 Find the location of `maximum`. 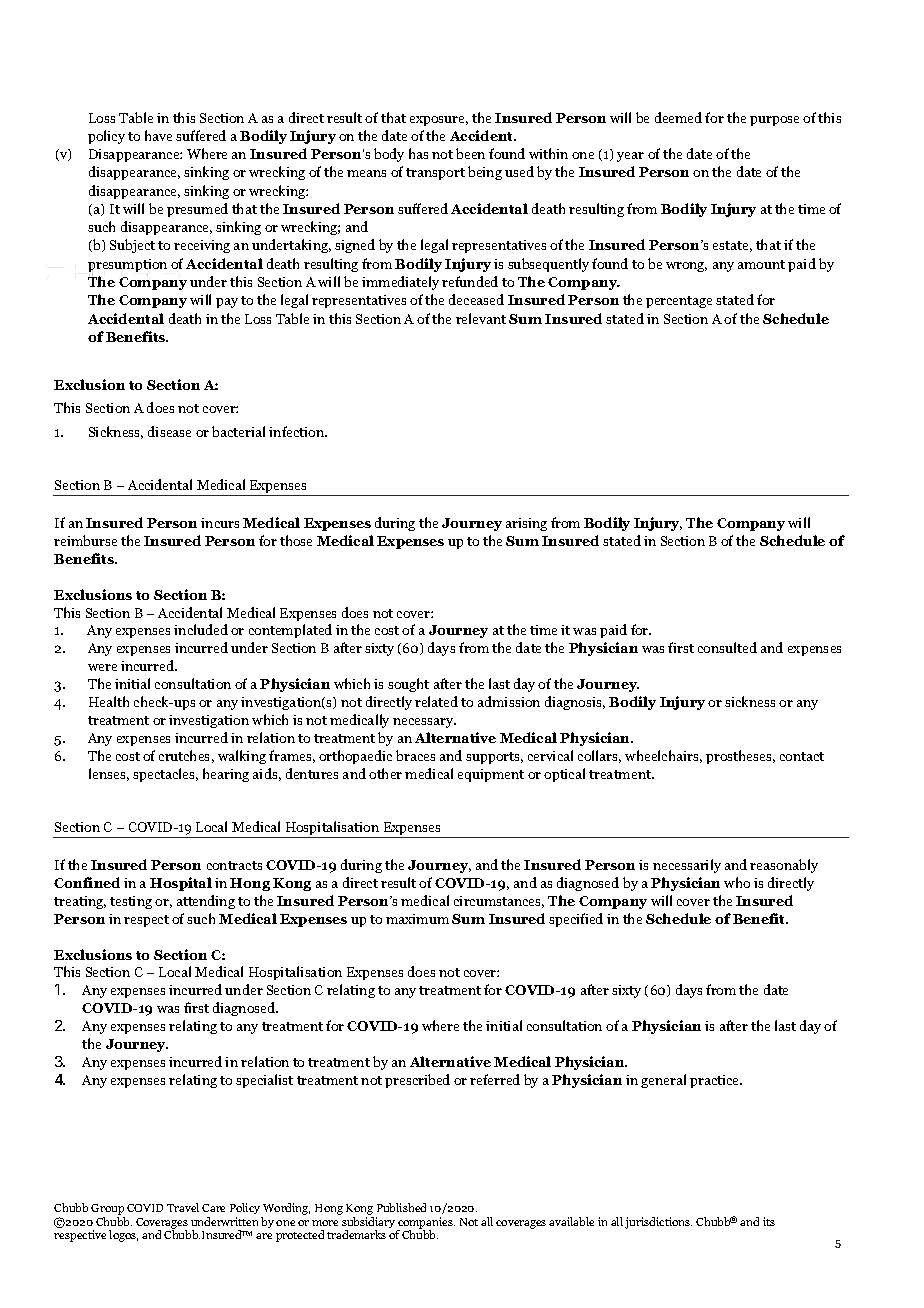

maximum is located at coordinates (417, 919).
